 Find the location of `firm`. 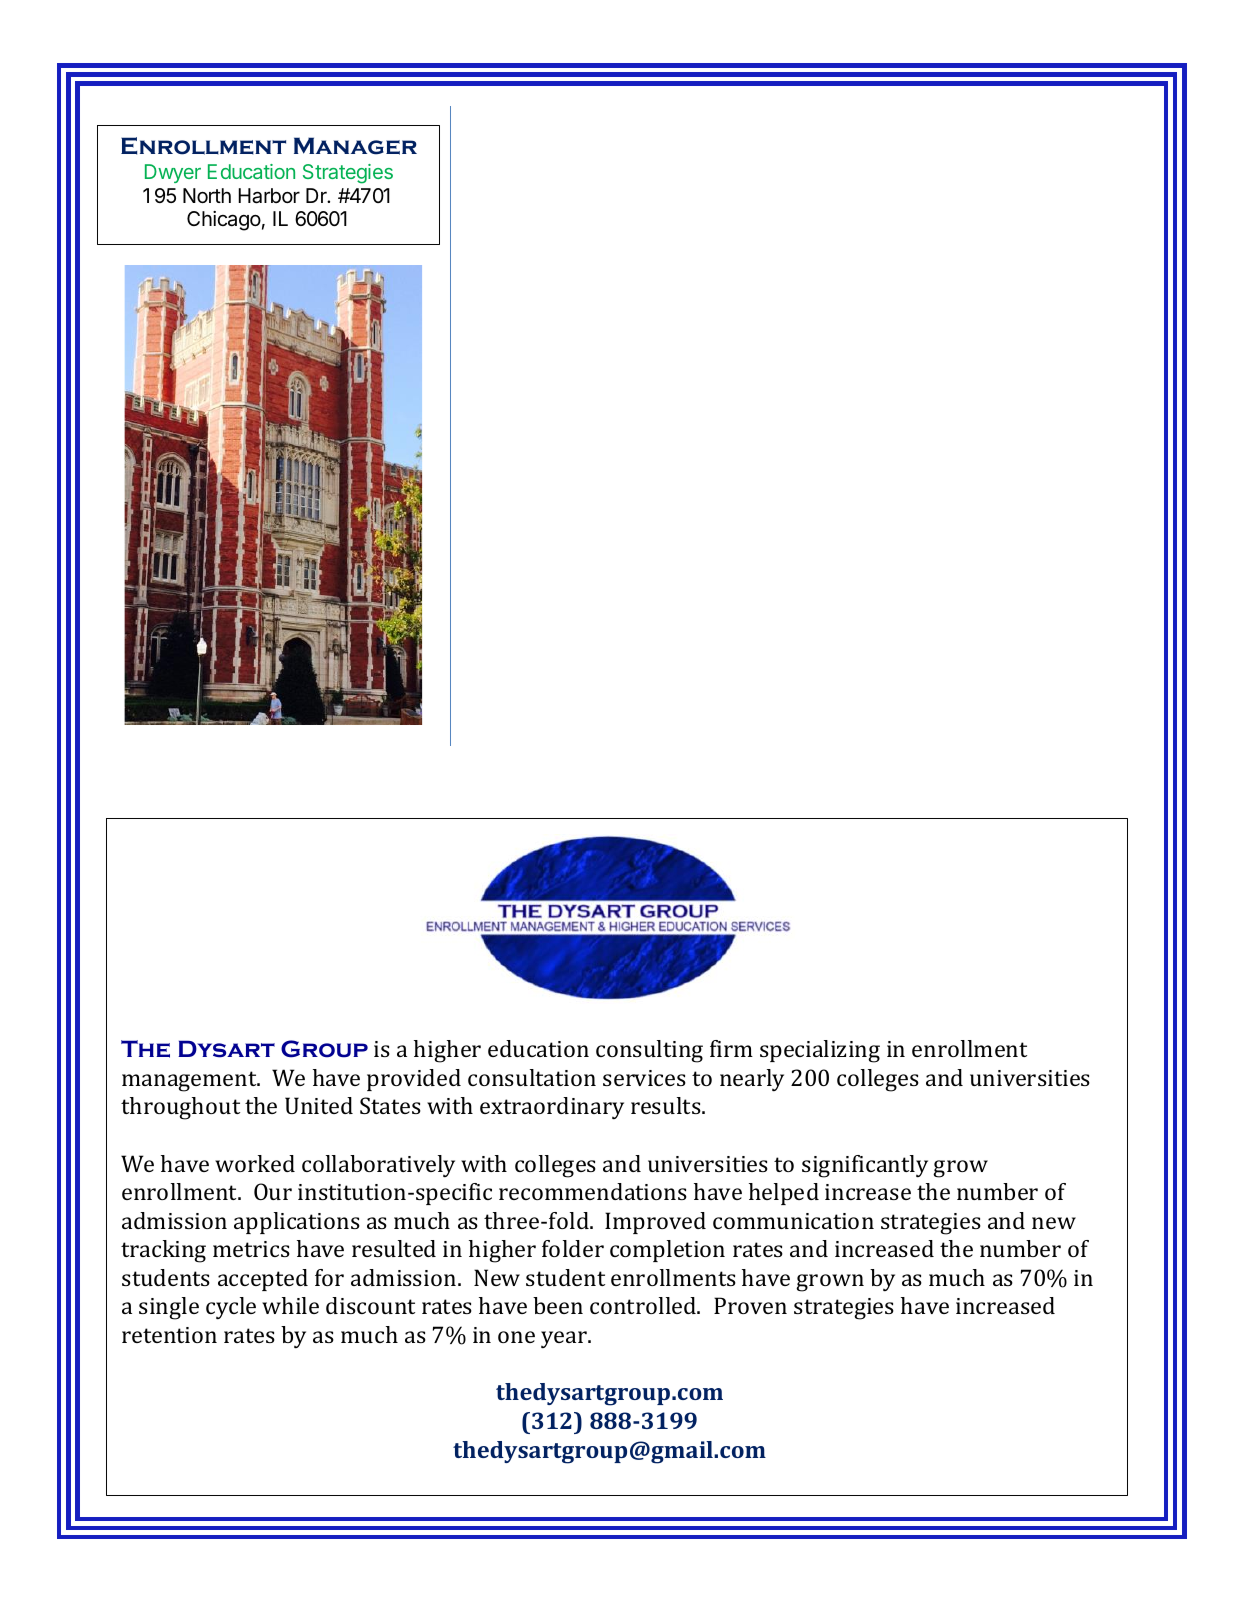

firm is located at coordinates (731, 1048).
